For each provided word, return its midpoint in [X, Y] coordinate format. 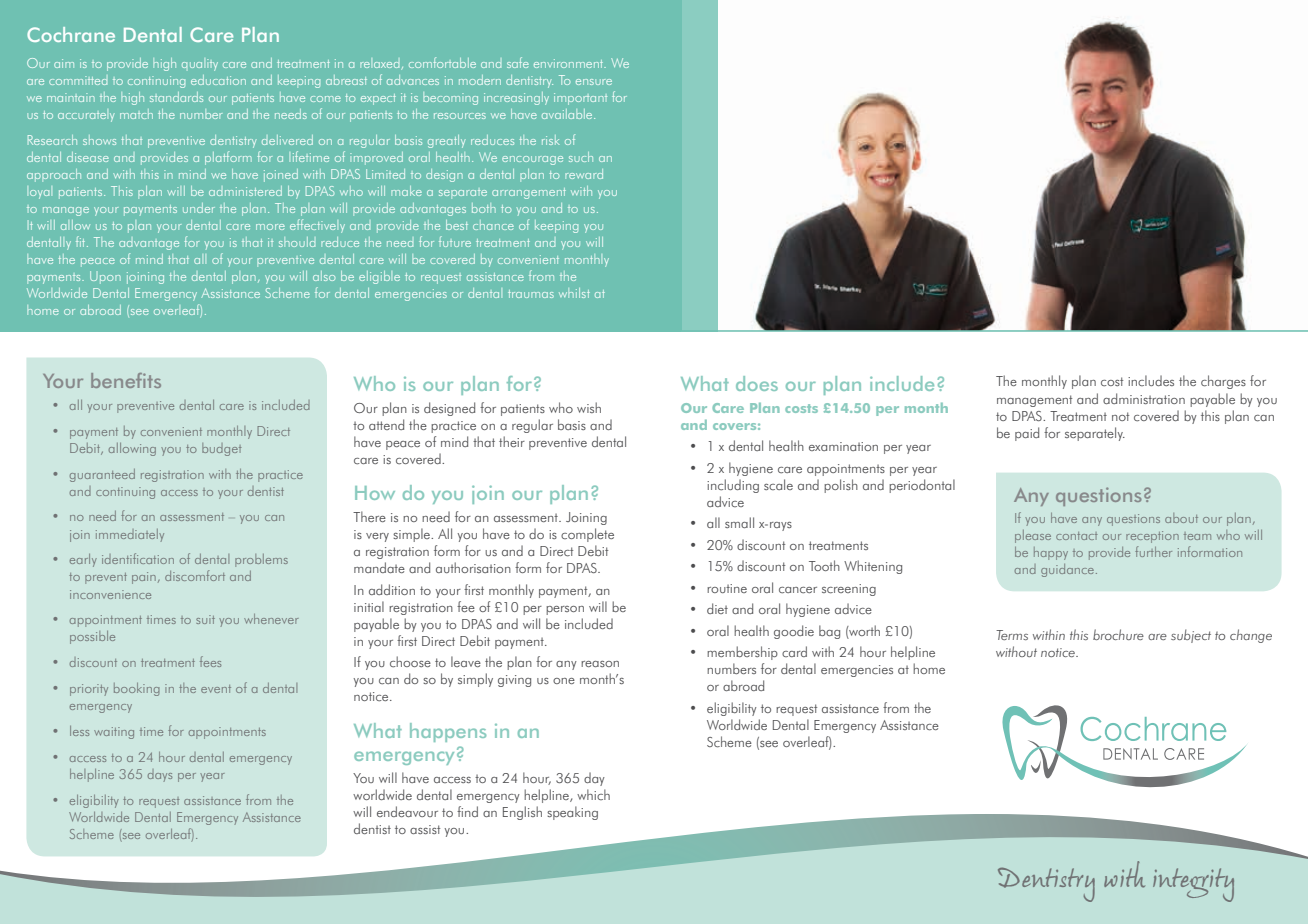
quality [200, 65]
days [160, 775]
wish [589, 407]
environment [570, 63]
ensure [594, 82]
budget [222, 449]
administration [1144, 398]
